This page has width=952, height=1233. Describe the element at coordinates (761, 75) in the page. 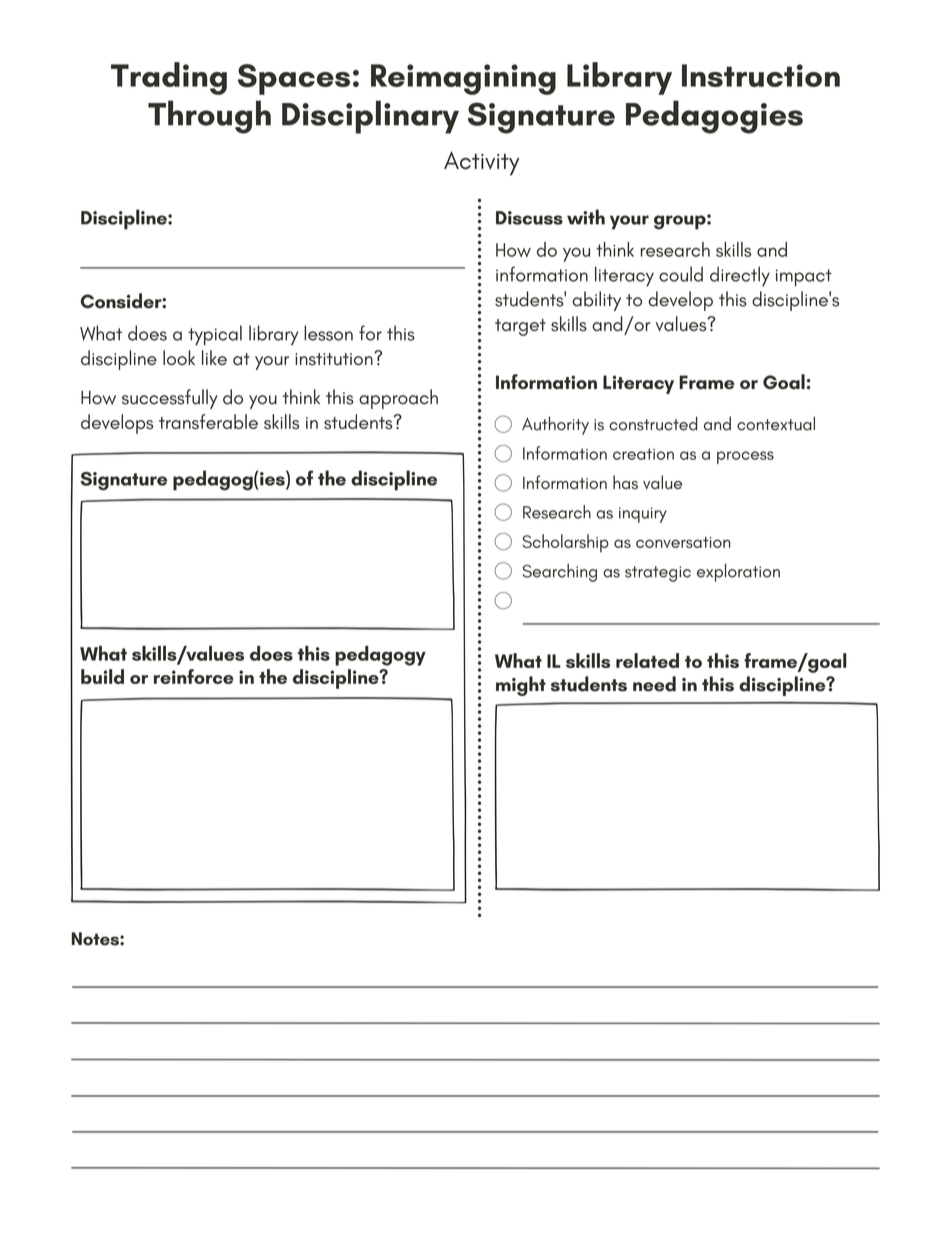

I see `Instruction` at that location.
